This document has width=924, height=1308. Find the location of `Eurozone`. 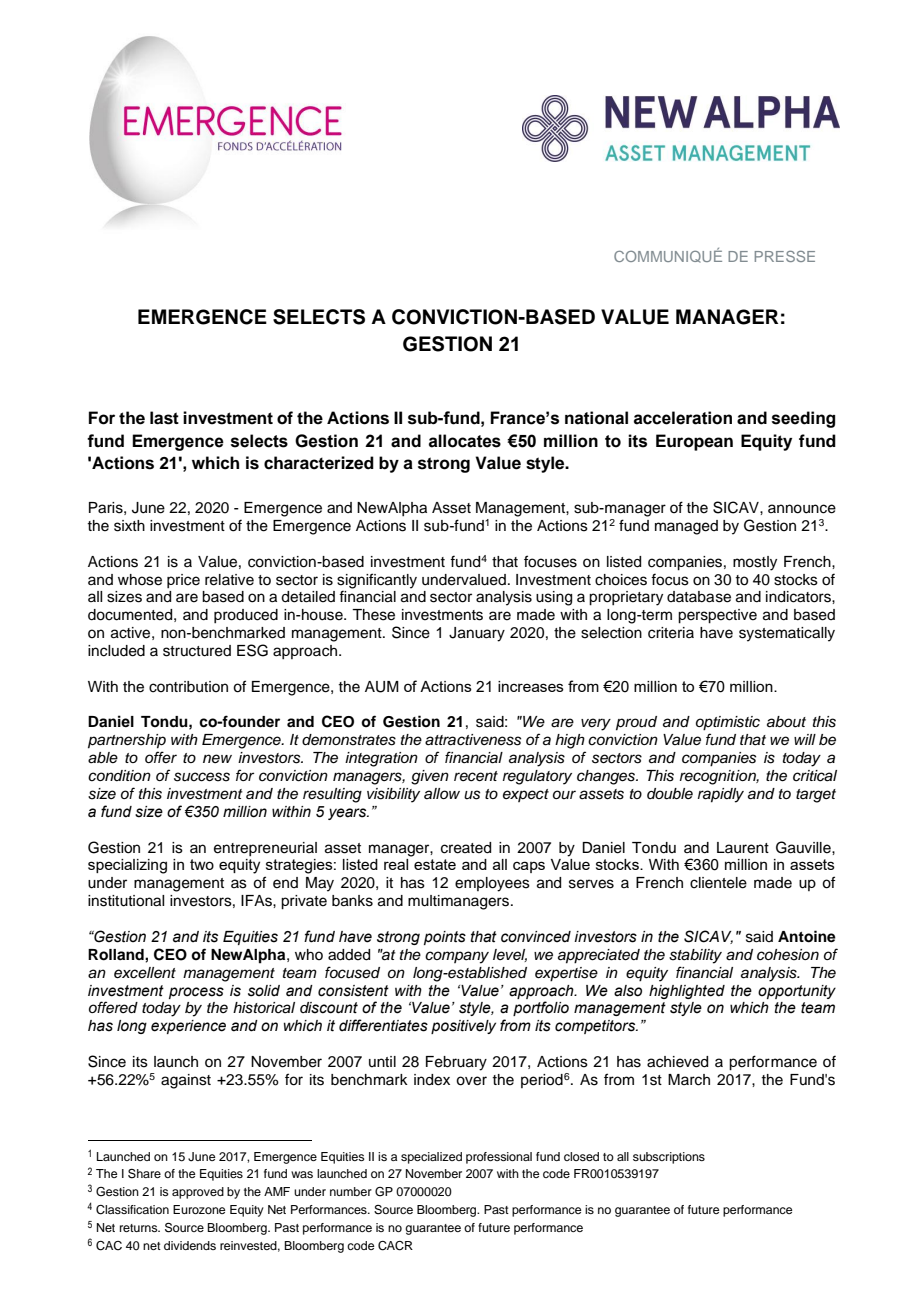

Eurozone is located at coordinates (199, 1209).
